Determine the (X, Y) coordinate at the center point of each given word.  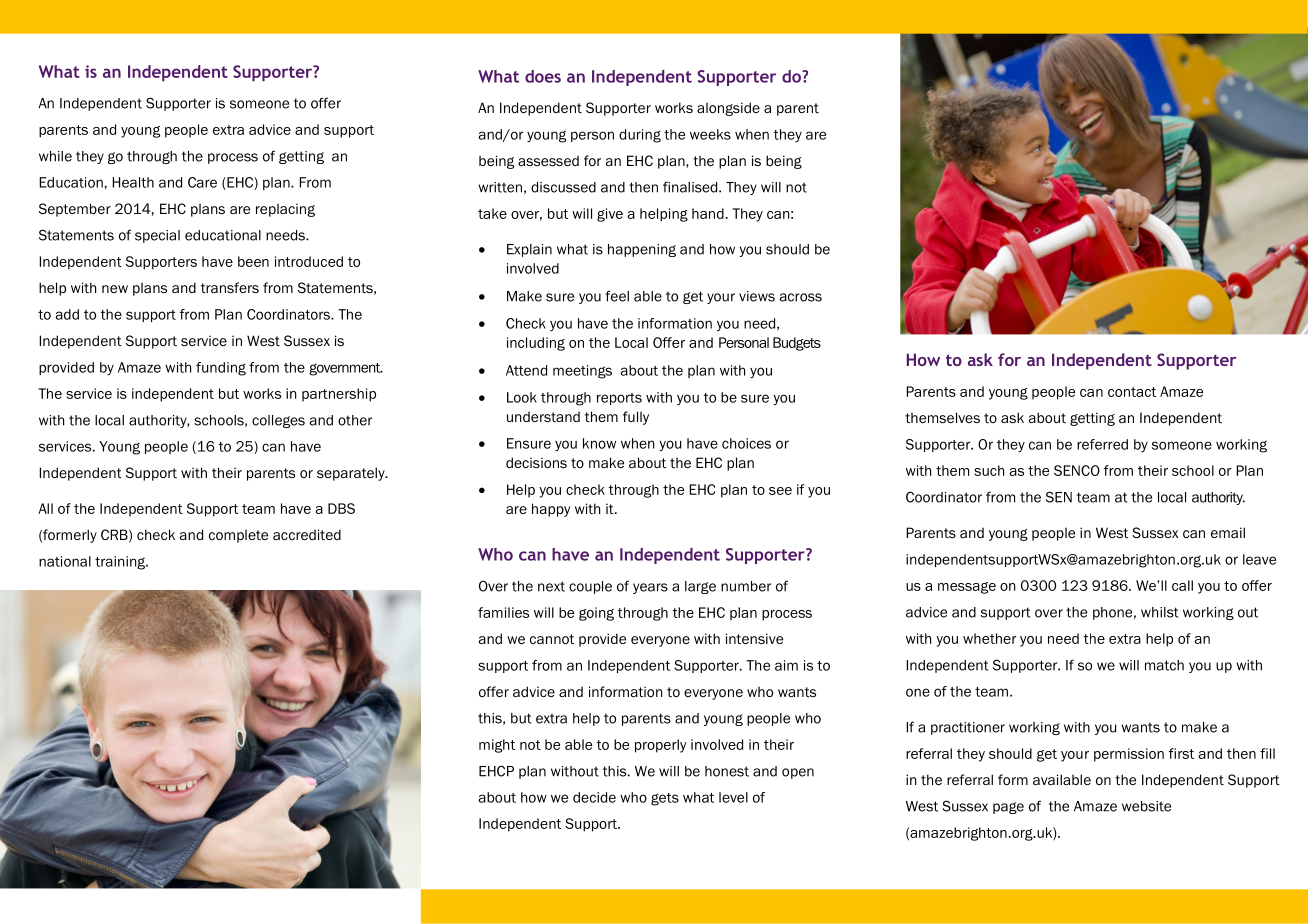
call (1182, 585)
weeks (710, 134)
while (55, 156)
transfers (230, 287)
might (497, 746)
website (1146, 806)
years (650, 588)
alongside (728, 109)
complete (238, 536)
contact (1132, 392)
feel (617, 296)
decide (594, 797)
